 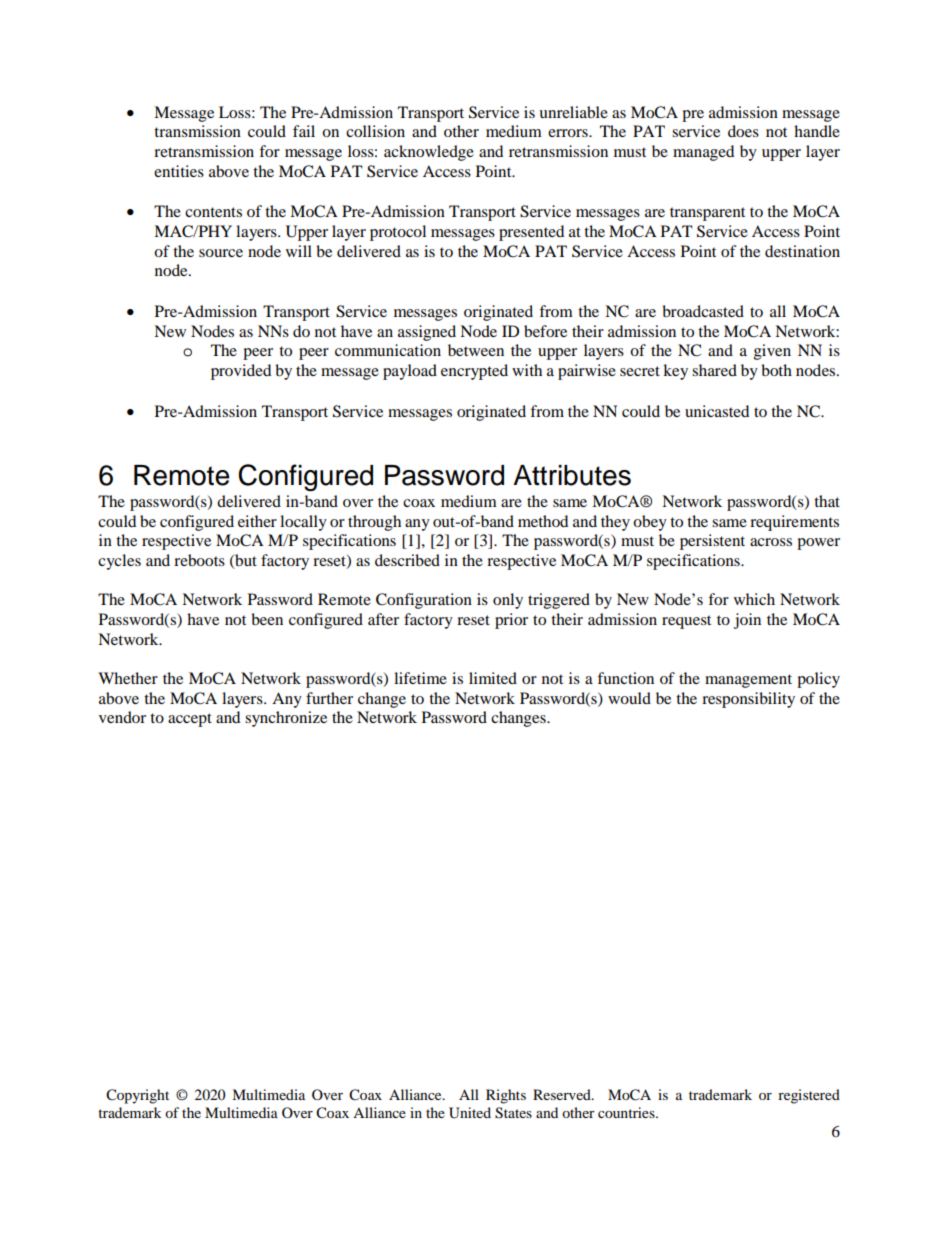 I want to click on registered, so click(x=809, y=1096).
